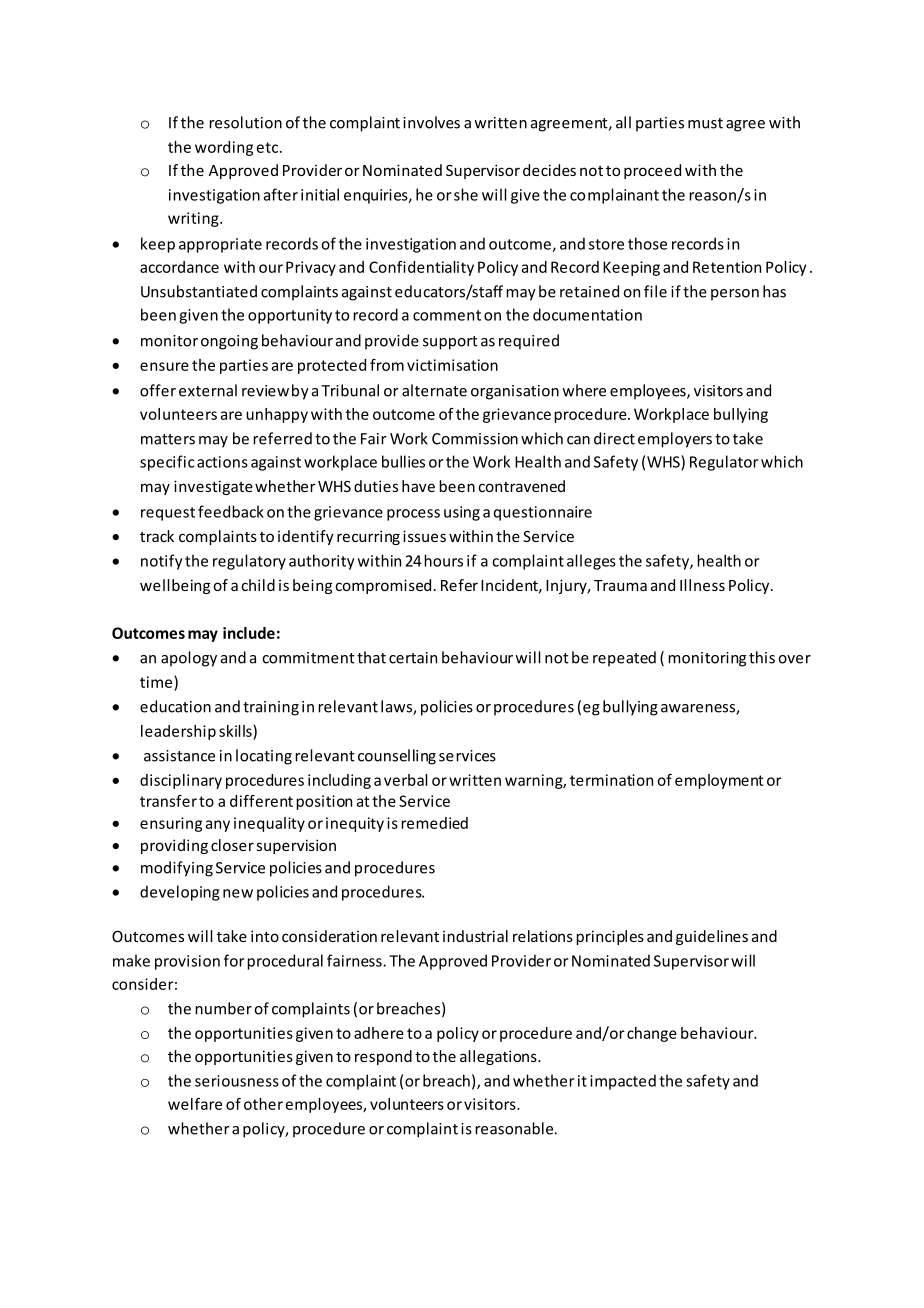 The image size is (924, 1308). I want to click on include, so click(249, 633).
